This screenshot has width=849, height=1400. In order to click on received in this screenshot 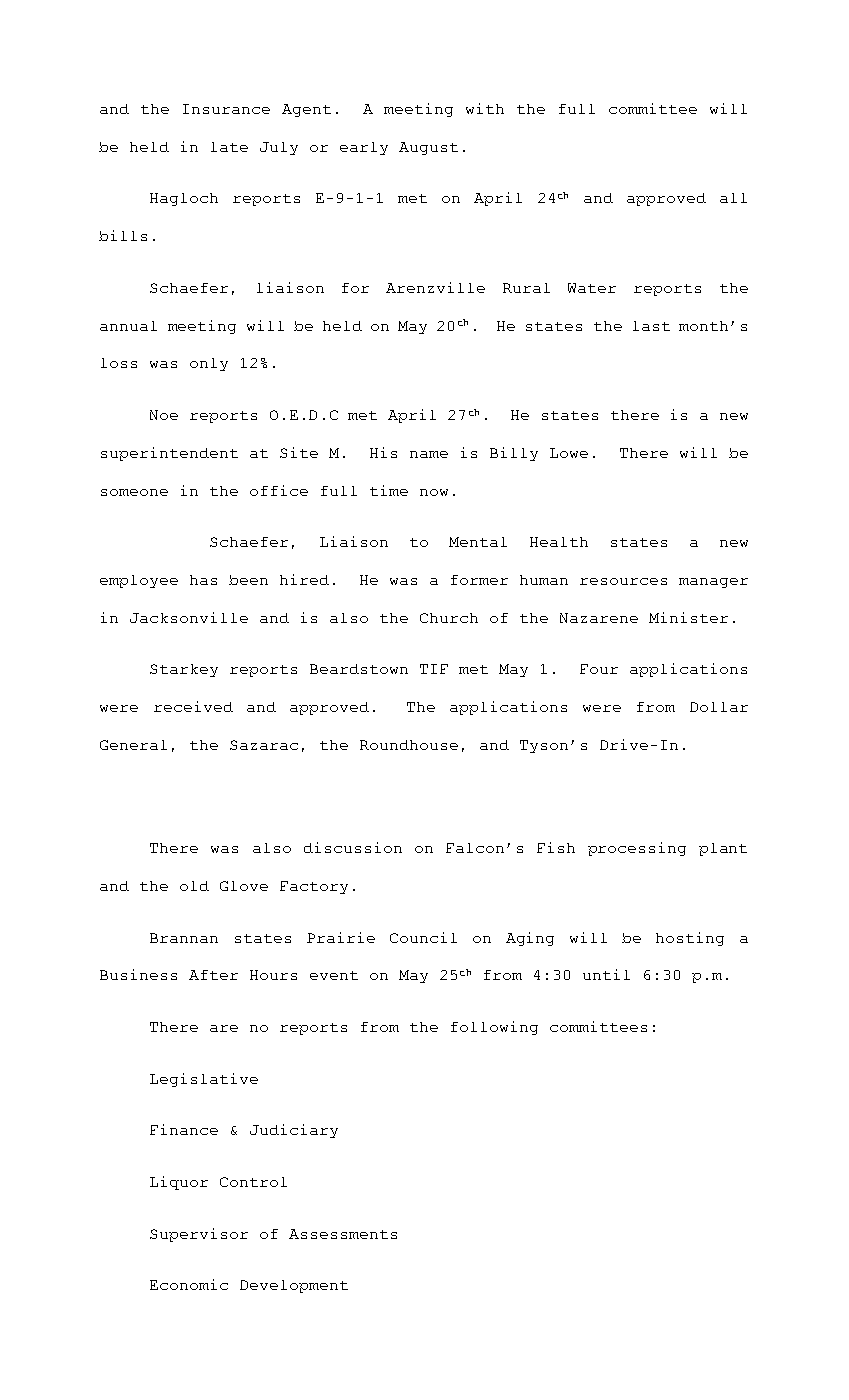, I will do `click(193, 706)`.
